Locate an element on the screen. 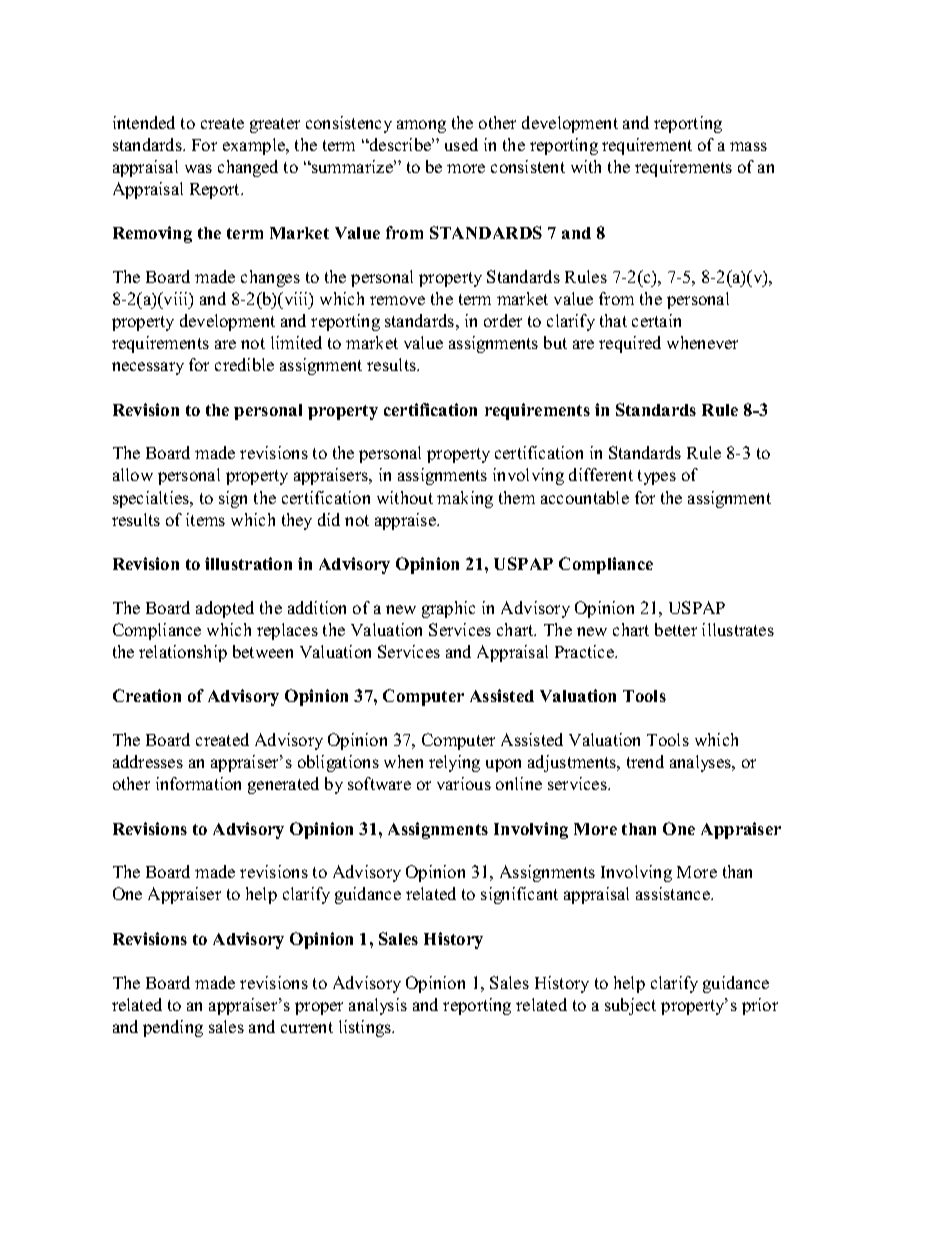 This screenshot has width=952, height=1233. was is located at coordinates (198, 168).
